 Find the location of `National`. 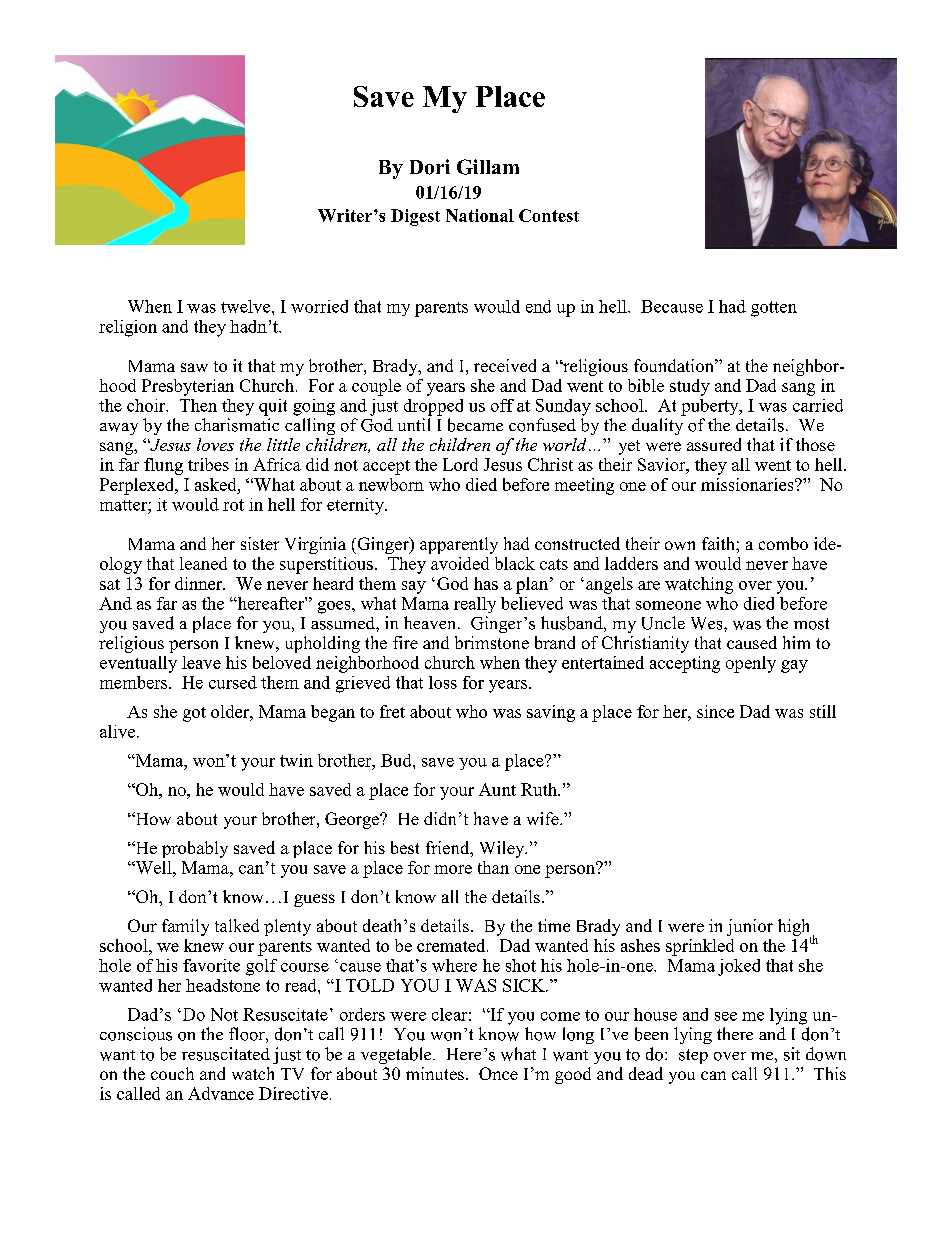

National is located at coordinates (480, 215).
